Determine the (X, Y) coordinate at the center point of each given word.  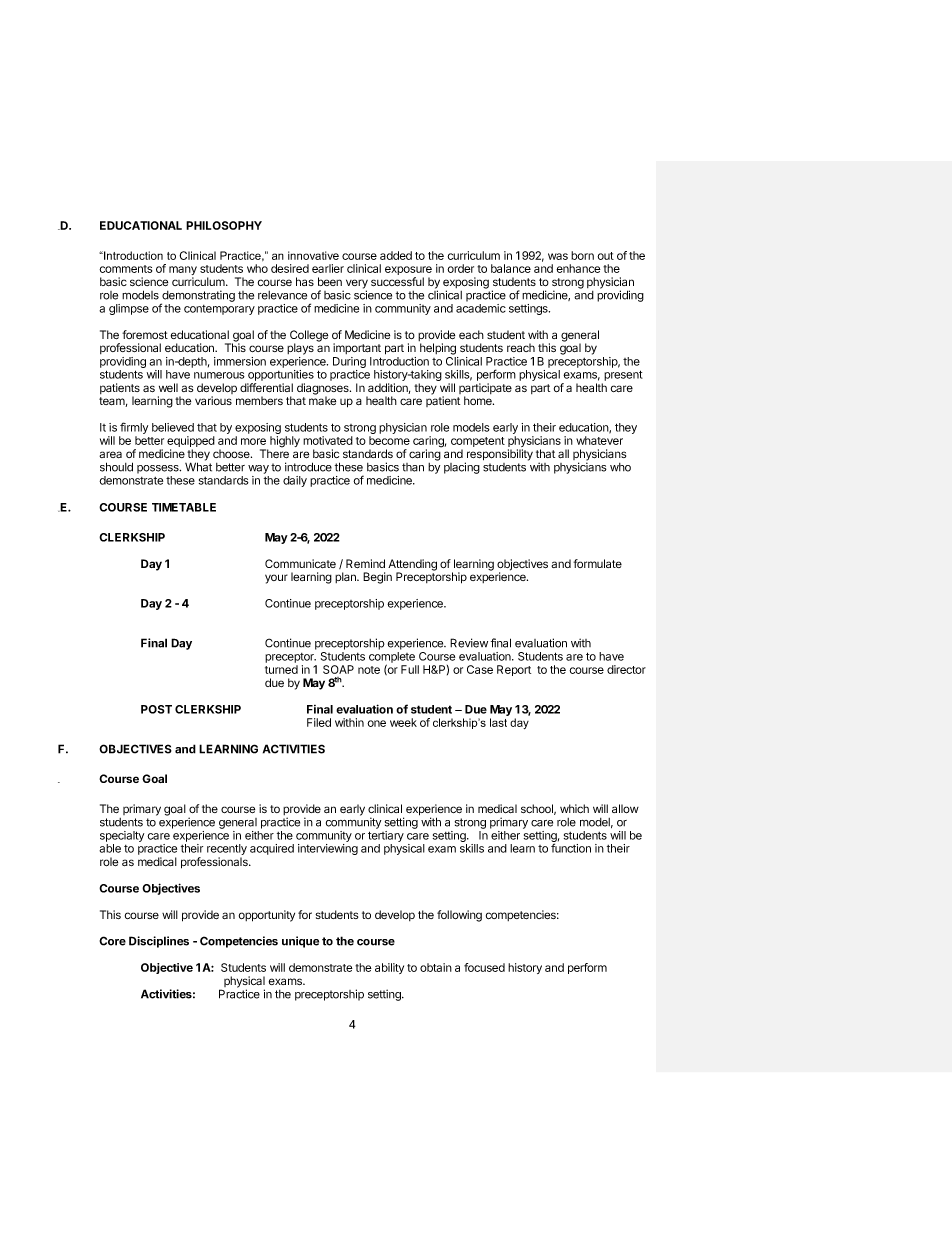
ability (389, 968)
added (396, 255)
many (183, 272)
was (558, 256)
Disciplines (159, 942)
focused (484, 967)
